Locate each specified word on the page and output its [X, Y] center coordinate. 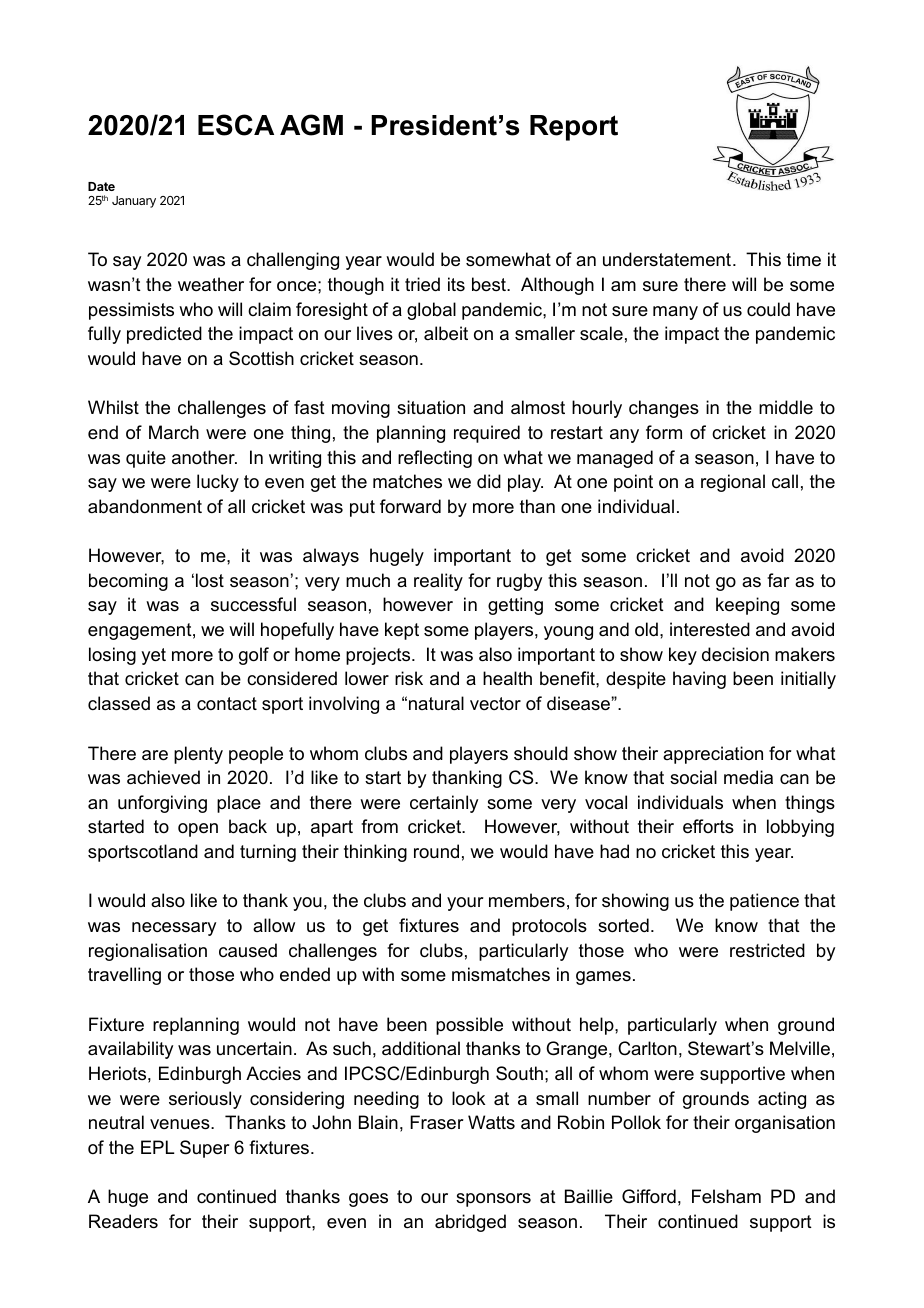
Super [205, 1149]
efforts [708, 826]
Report [574, 128]
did [489, 481]
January [134, 202]
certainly [444, 804]
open [198, 830]
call [785, 481]
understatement [667, 259]
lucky [218, 483]
